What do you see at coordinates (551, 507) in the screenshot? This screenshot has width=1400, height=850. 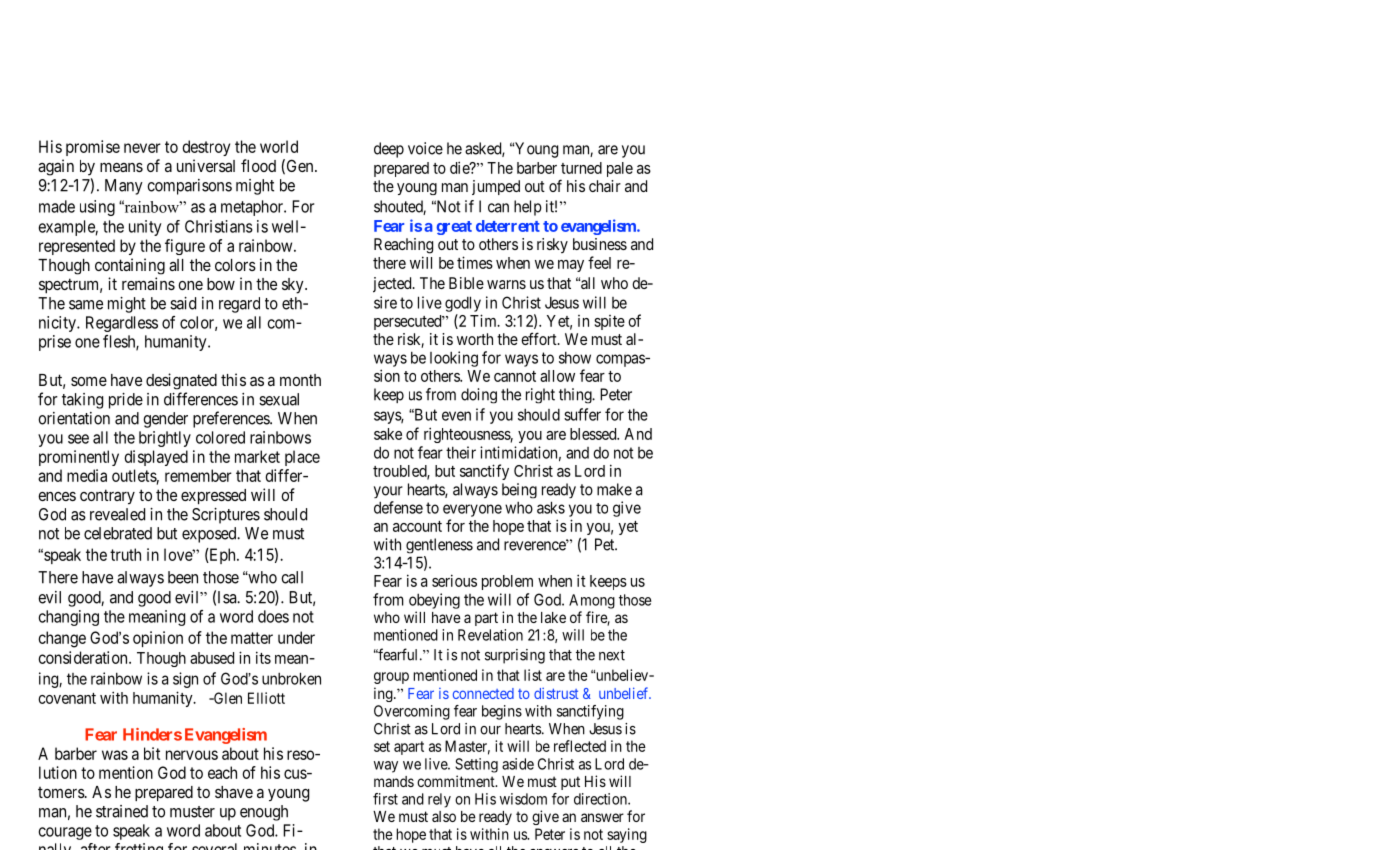 I see `asks` at bounding box center [551, 507].
